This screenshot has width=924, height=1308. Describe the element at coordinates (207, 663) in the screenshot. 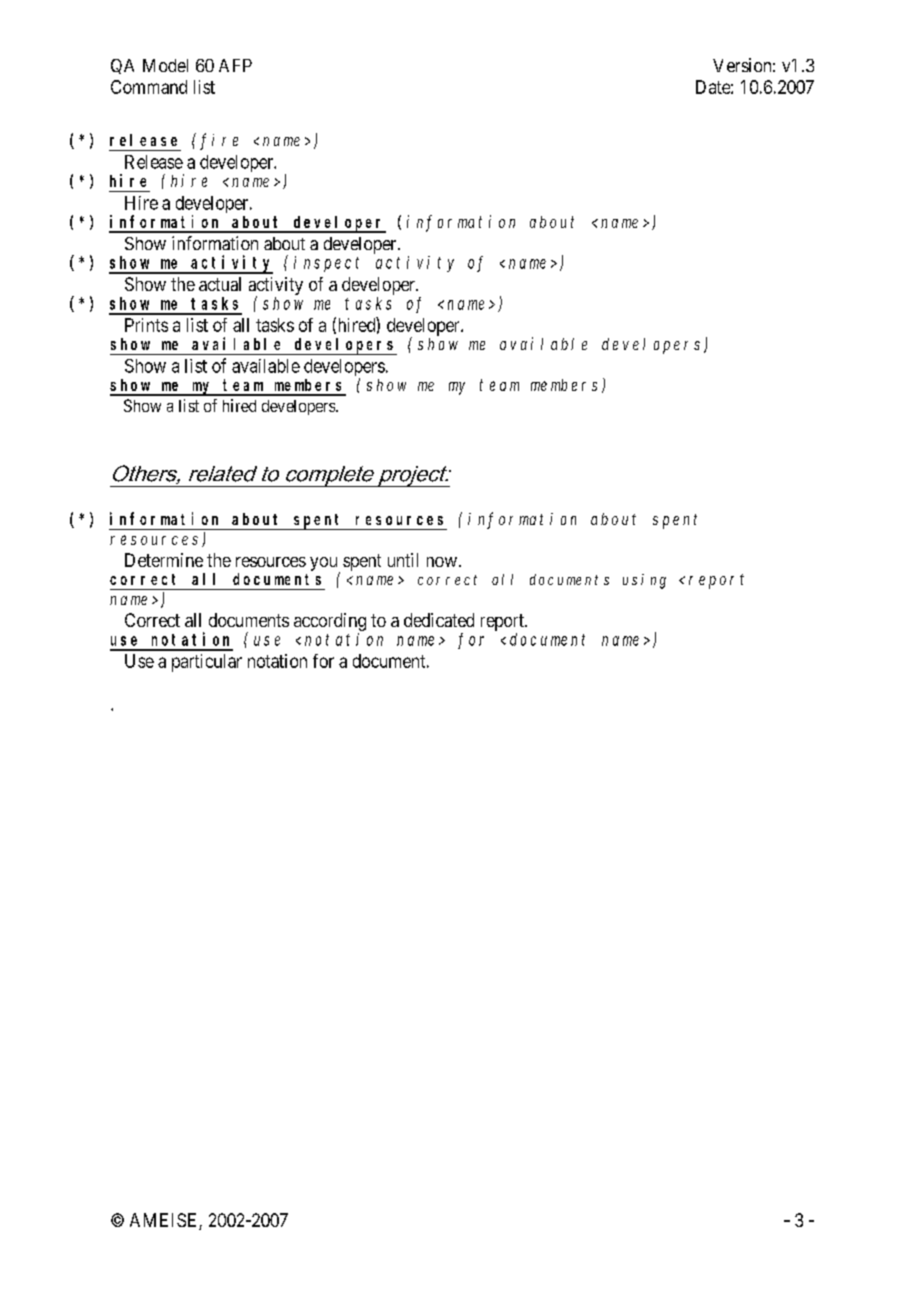

I see `particular` at that location.
